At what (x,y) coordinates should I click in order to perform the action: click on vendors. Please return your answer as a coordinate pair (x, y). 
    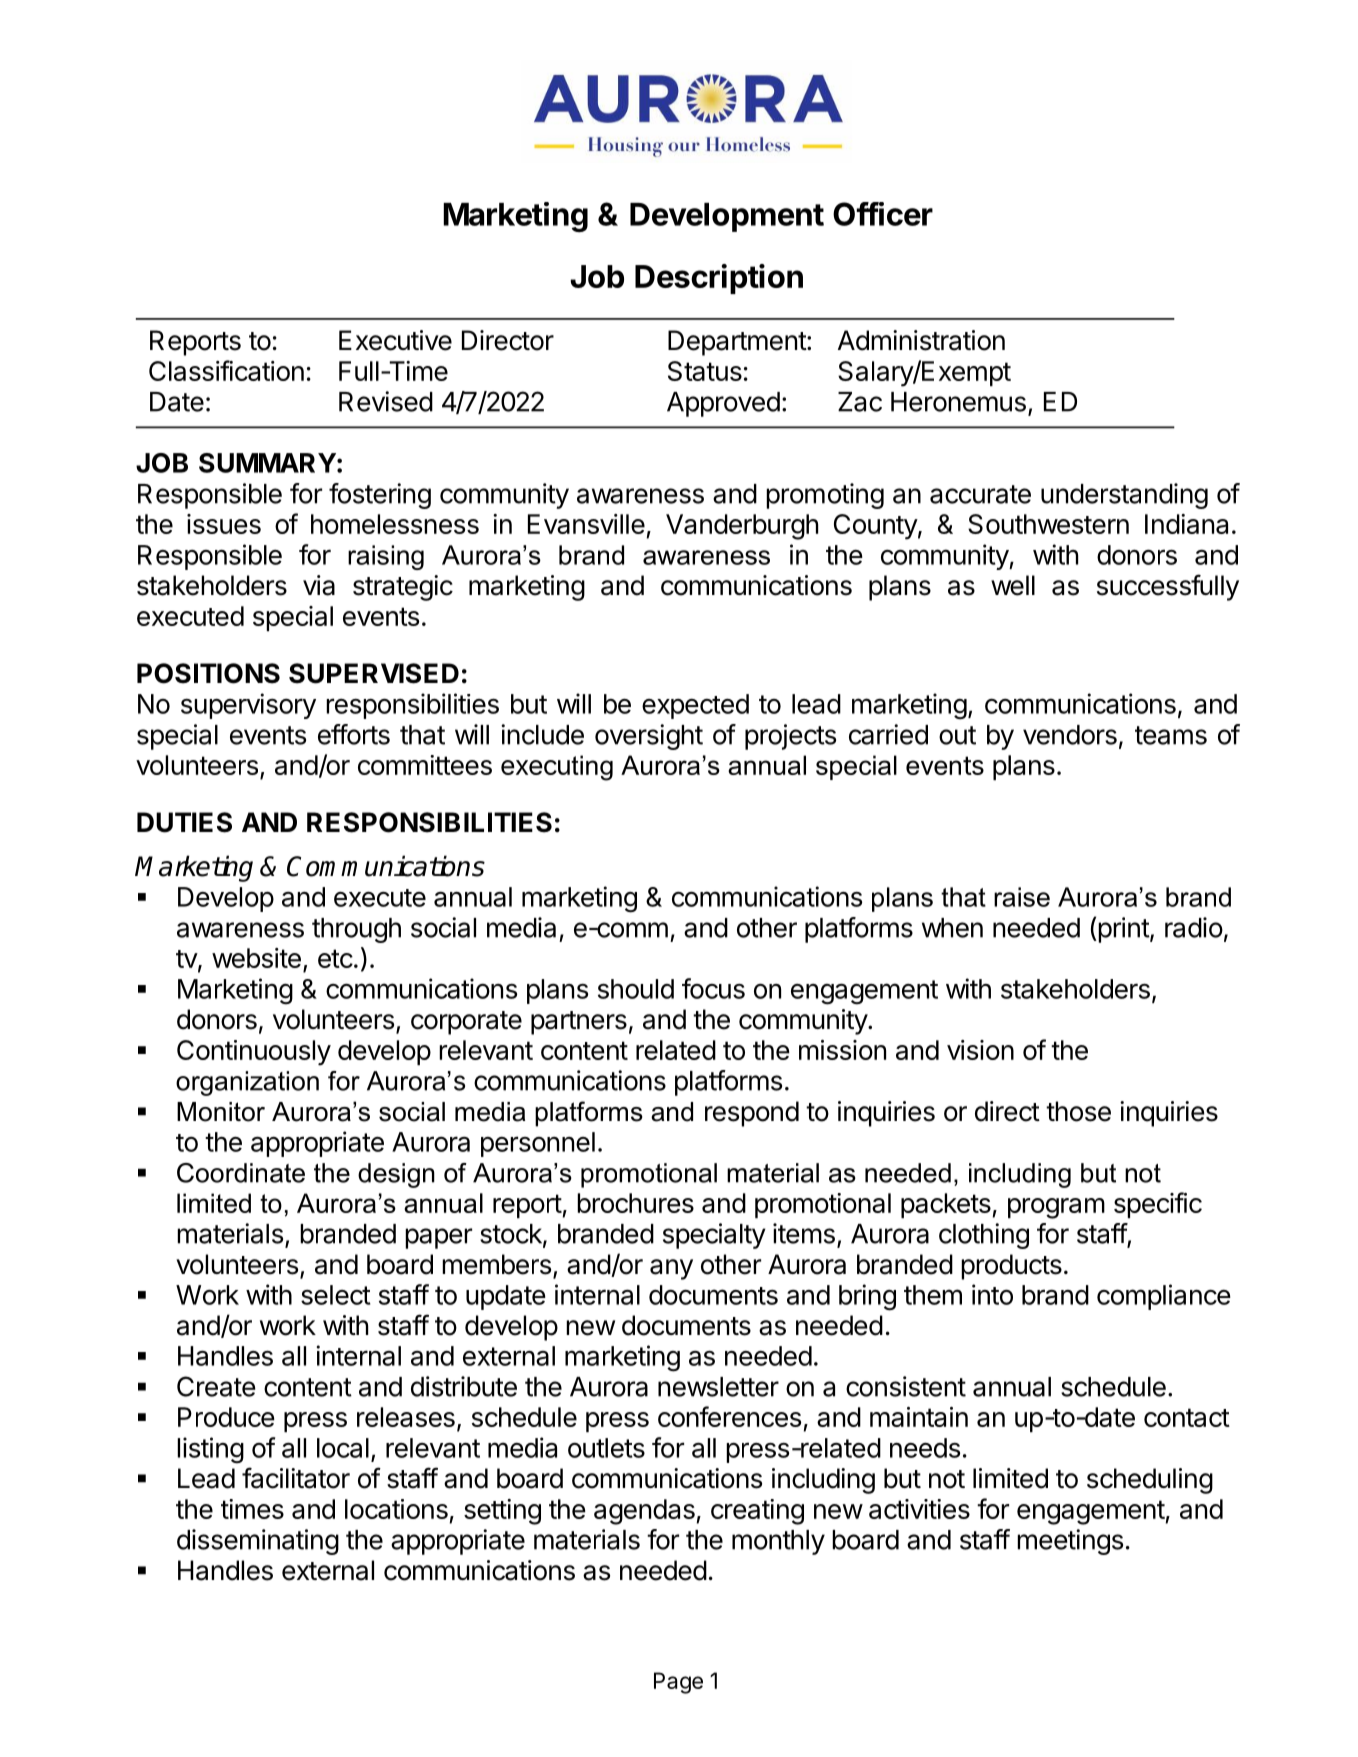
    Looking at the image, I should click on (1070, 735).
